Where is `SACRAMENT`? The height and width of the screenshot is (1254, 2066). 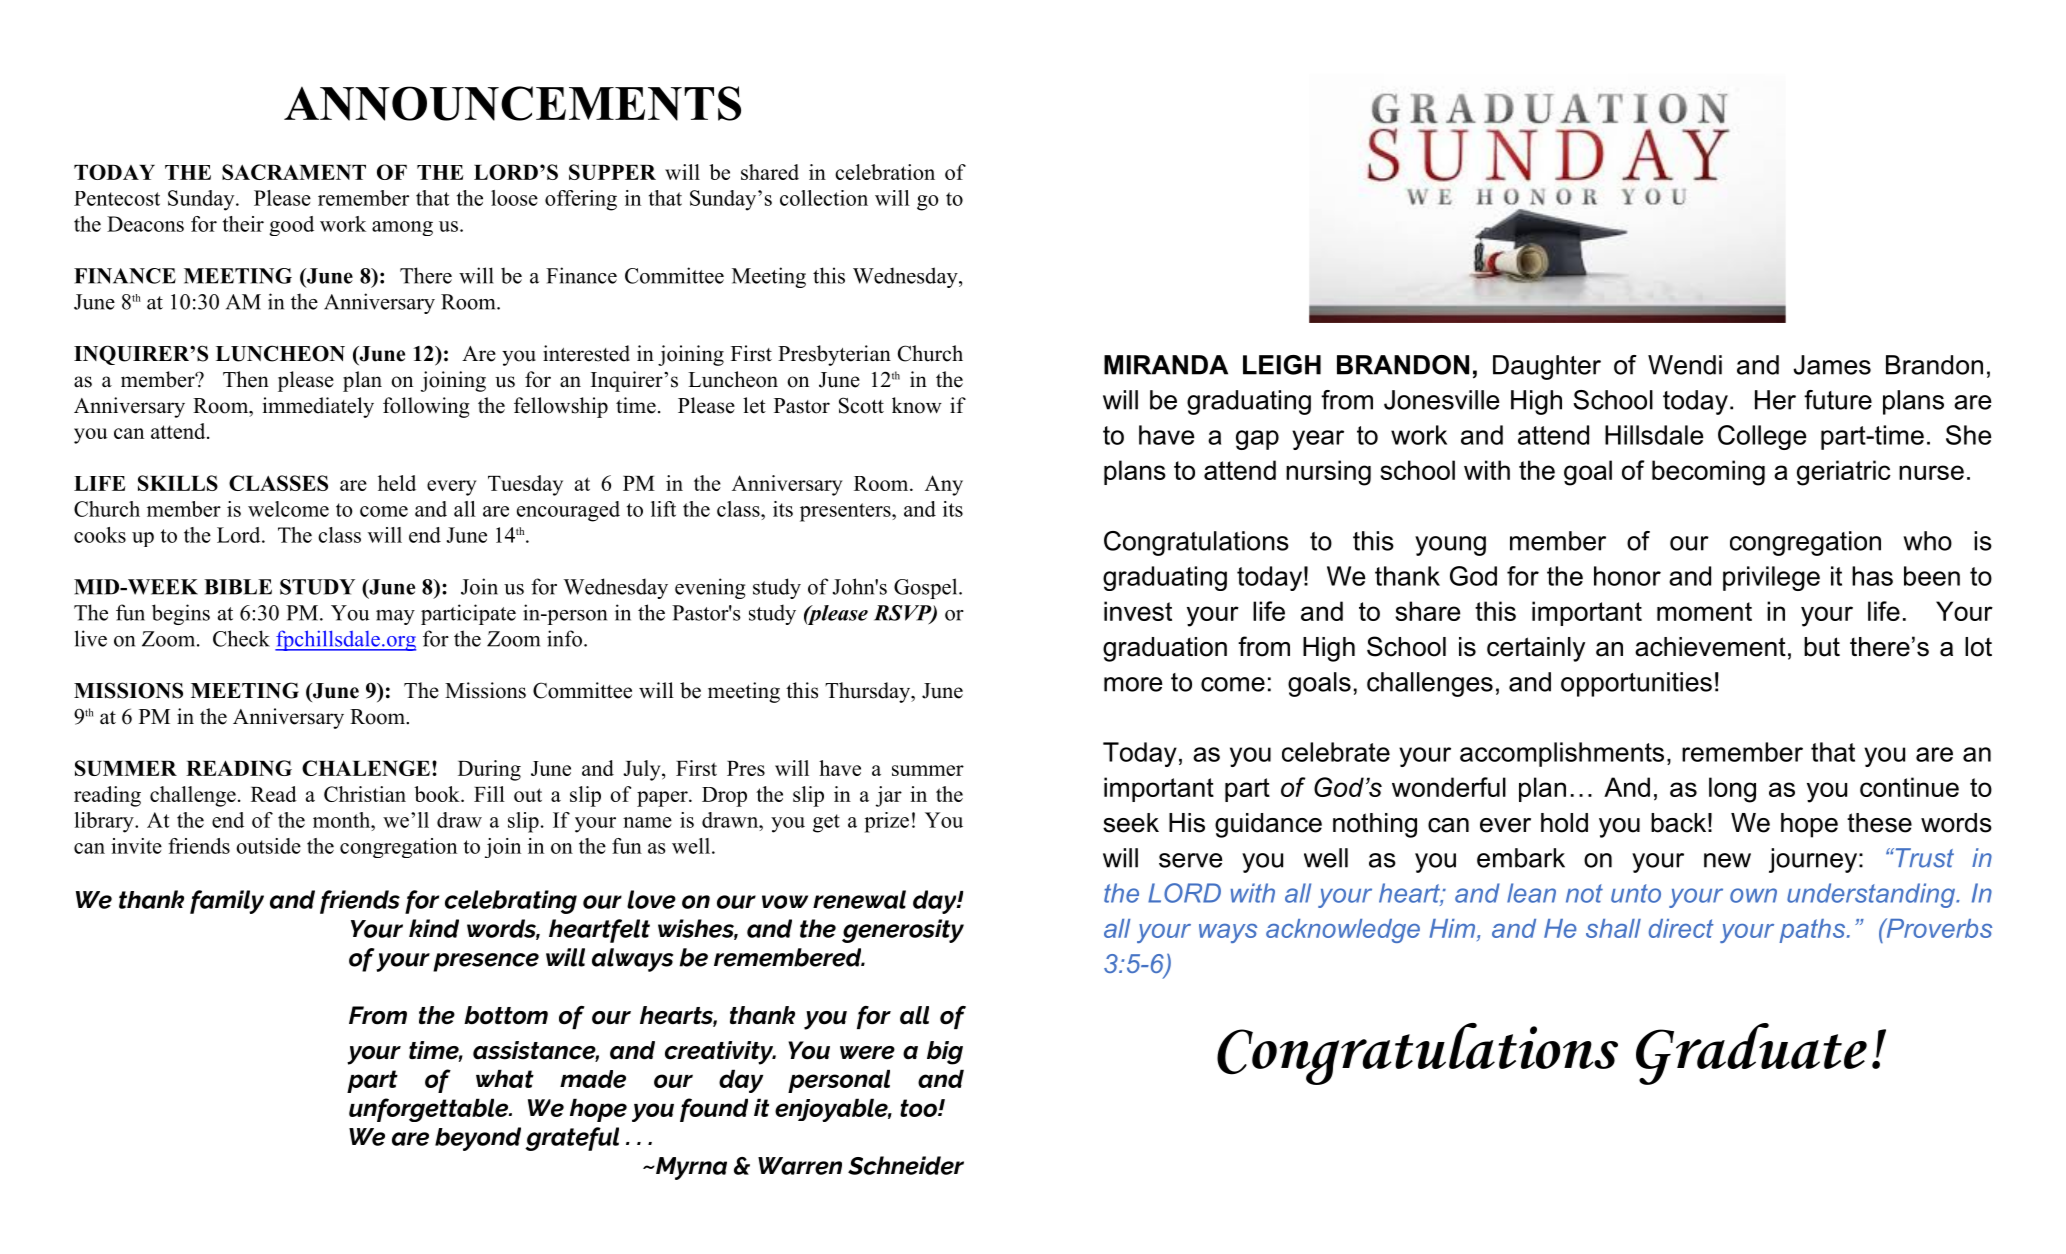 SACRAMENT is located at coordinates (294, 172).
